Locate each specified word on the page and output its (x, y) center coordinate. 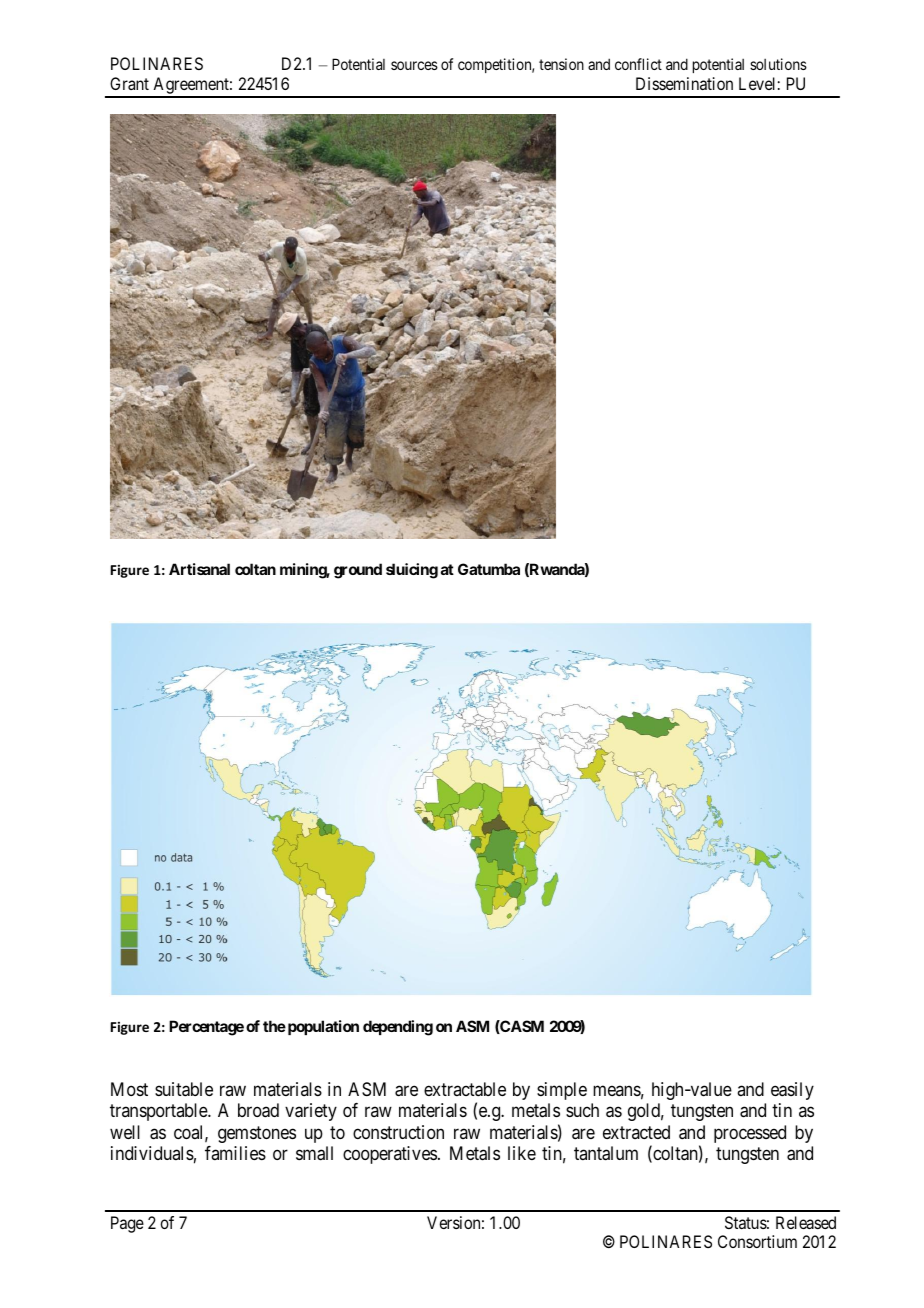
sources (414, 65)
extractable (465, 1089)
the (274, 1026)
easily (792, 1091)
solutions (778, 64)
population (322, 1027)
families (235, 1153)
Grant (129, 83)
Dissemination (684, 83)
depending (398, 1028)
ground (358, 571)
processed (750, 1134)
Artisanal (199, 569)
